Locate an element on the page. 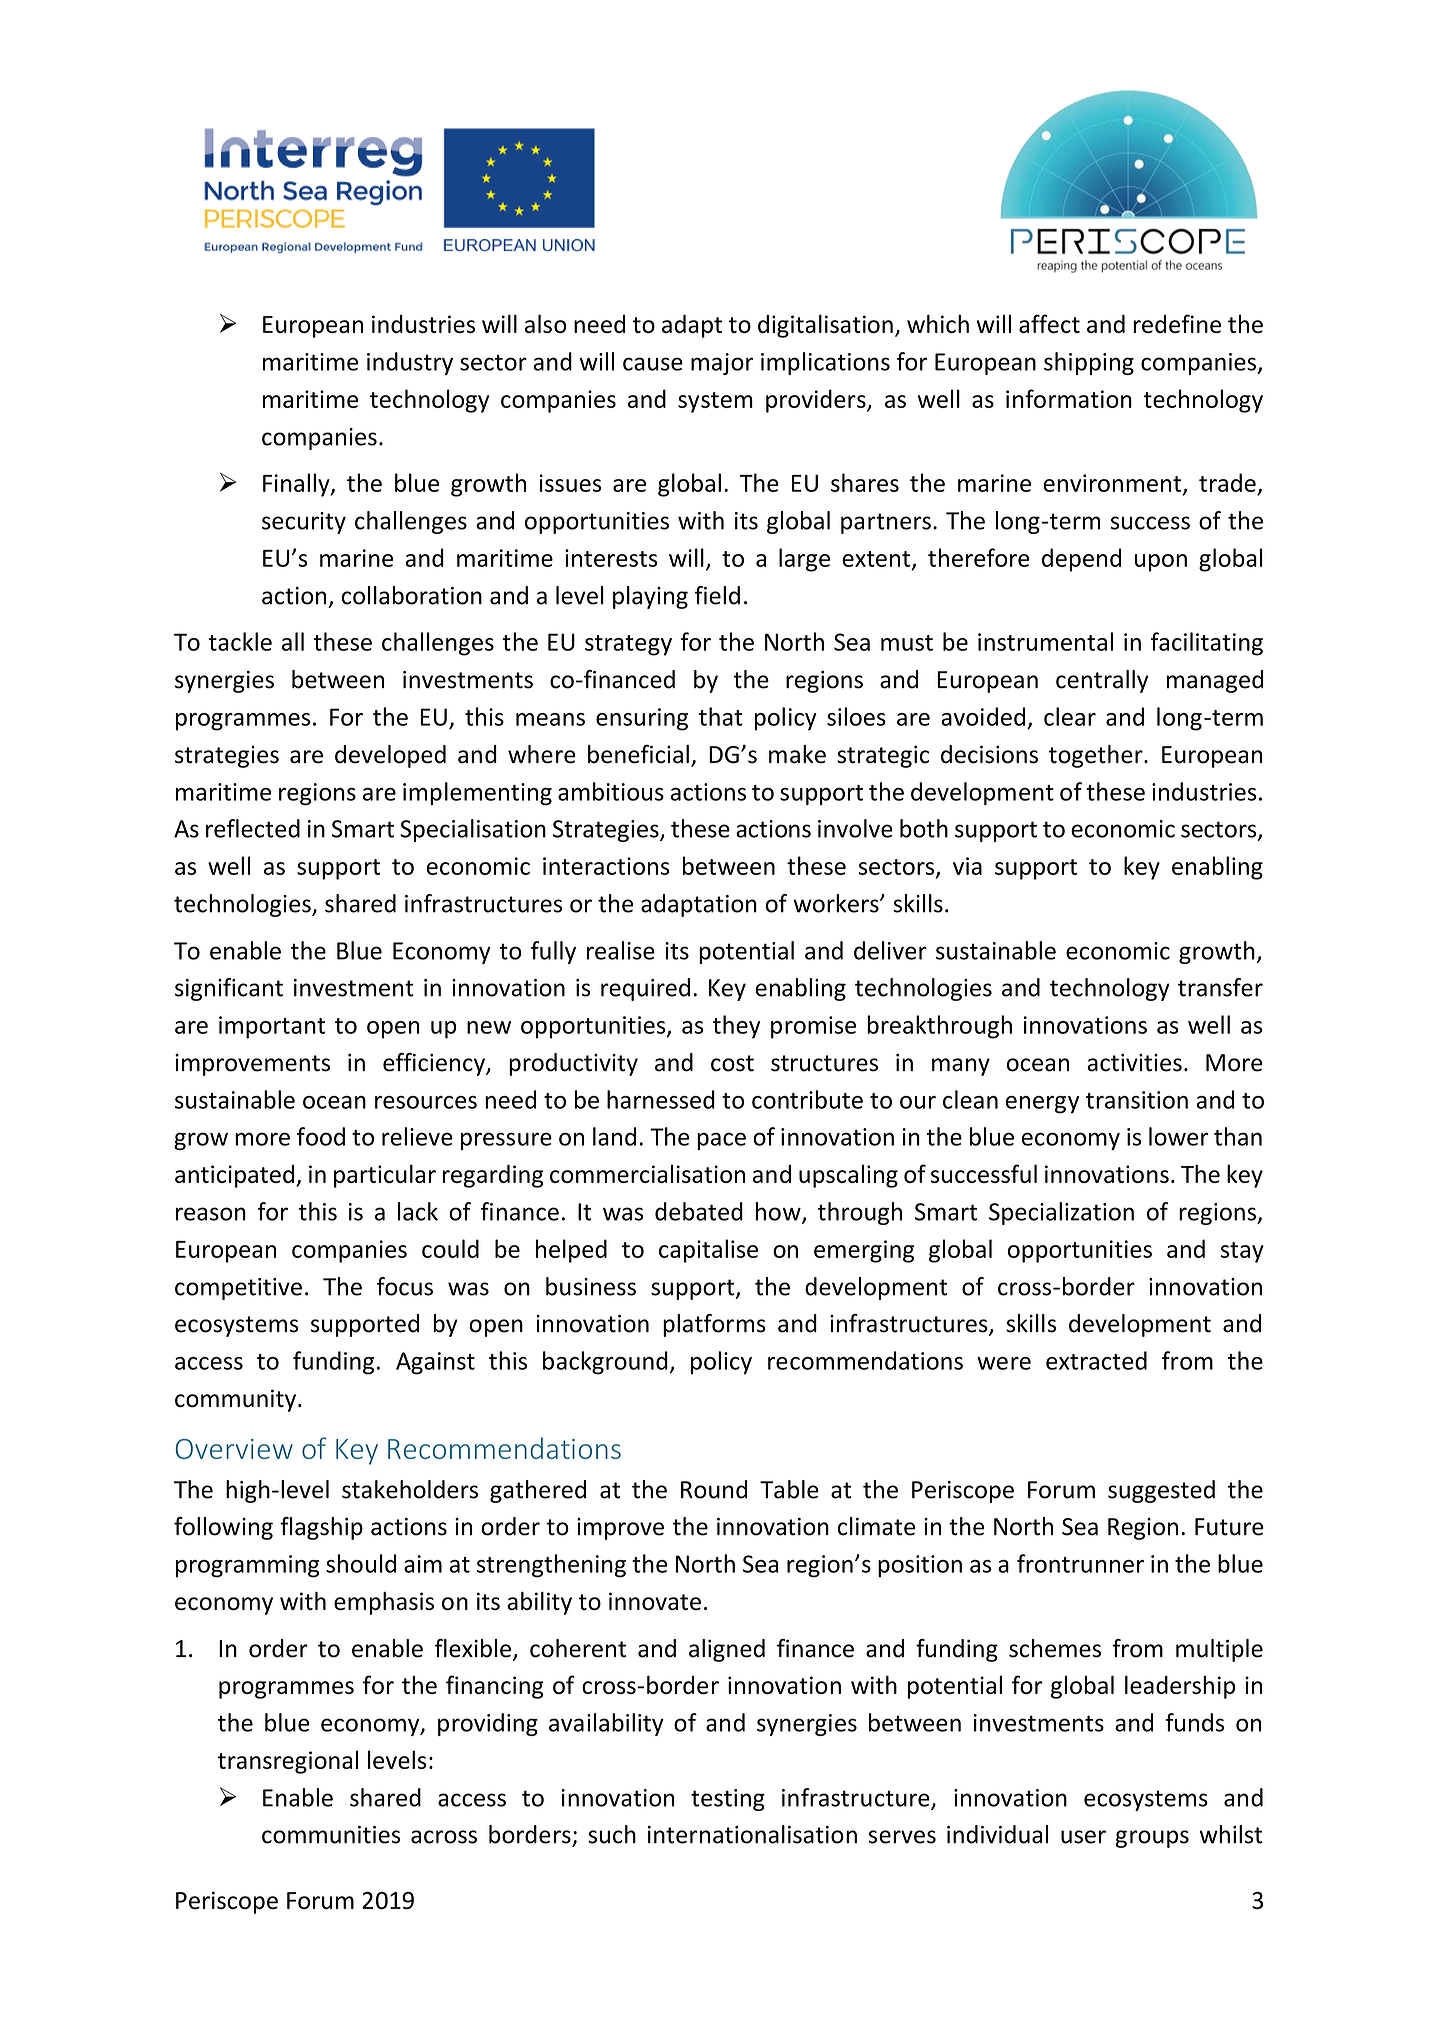 The width and height of the document is (1438, 2034). cost is located at coordinates (732, 1063).
